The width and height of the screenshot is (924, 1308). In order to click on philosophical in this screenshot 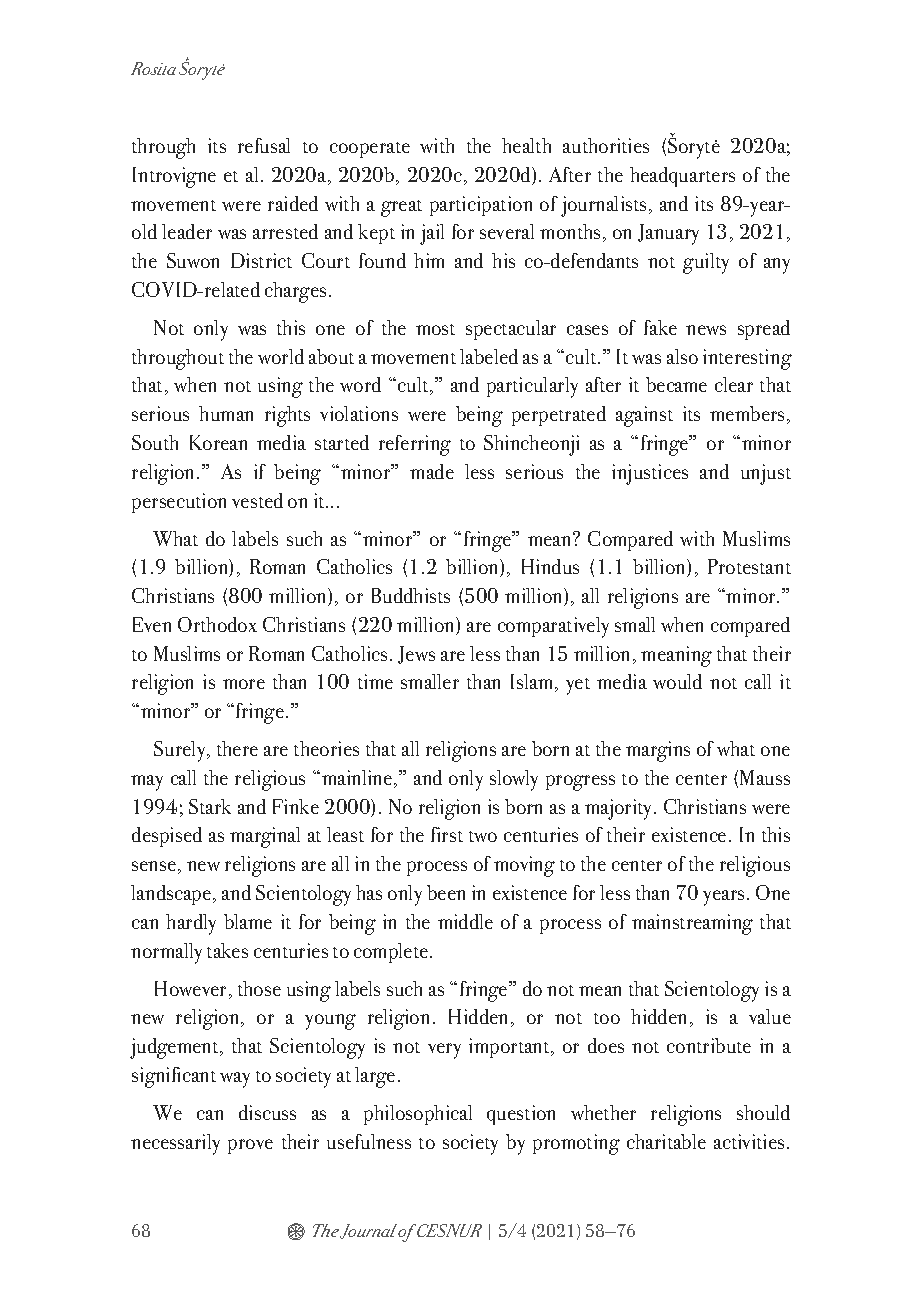, I will do `click(418, 1115)`.
